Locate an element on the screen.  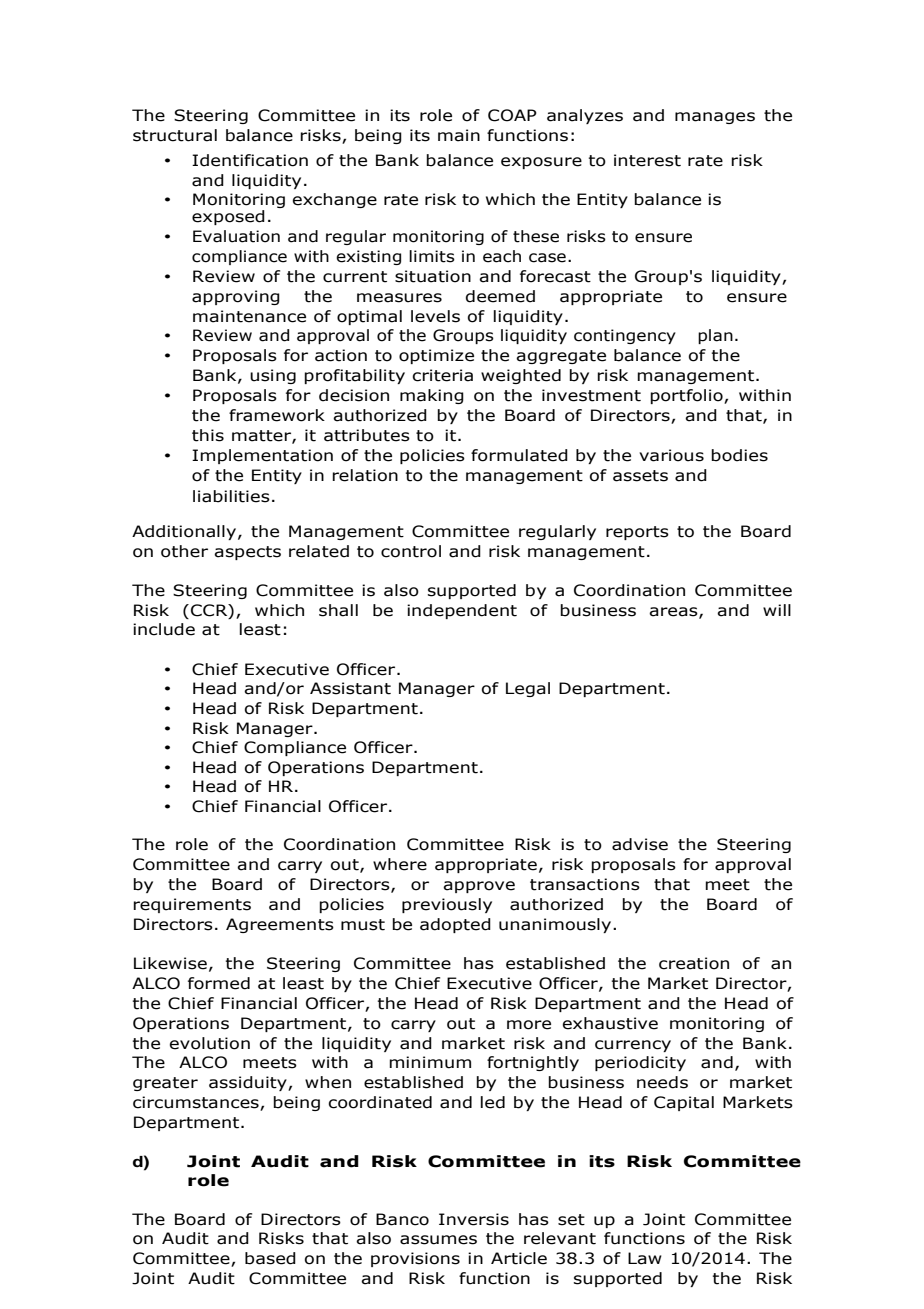
based is located at coordinates (270, 1258).
